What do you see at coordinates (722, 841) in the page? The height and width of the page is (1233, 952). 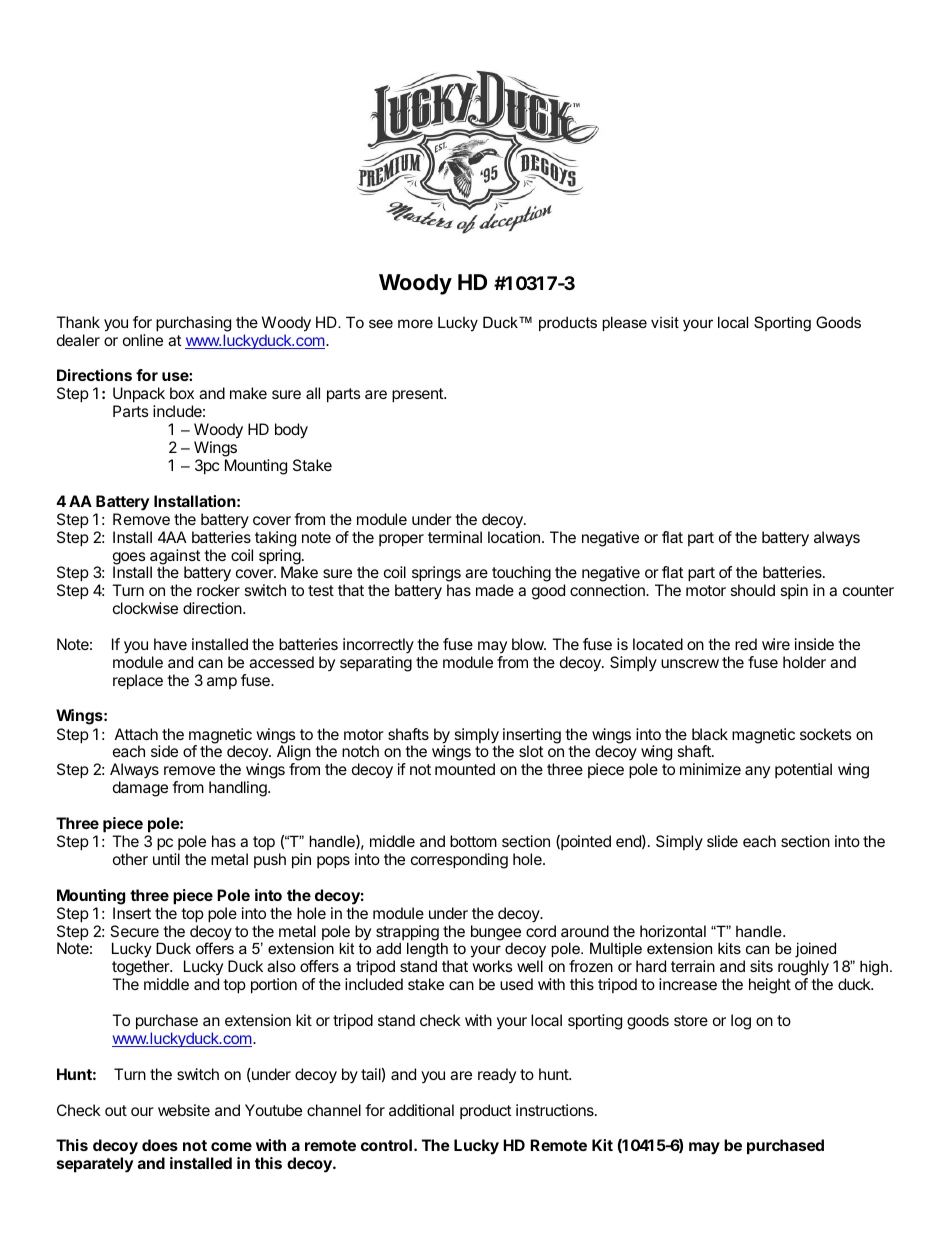 I see `slide` at bounding box center [722, 841].
